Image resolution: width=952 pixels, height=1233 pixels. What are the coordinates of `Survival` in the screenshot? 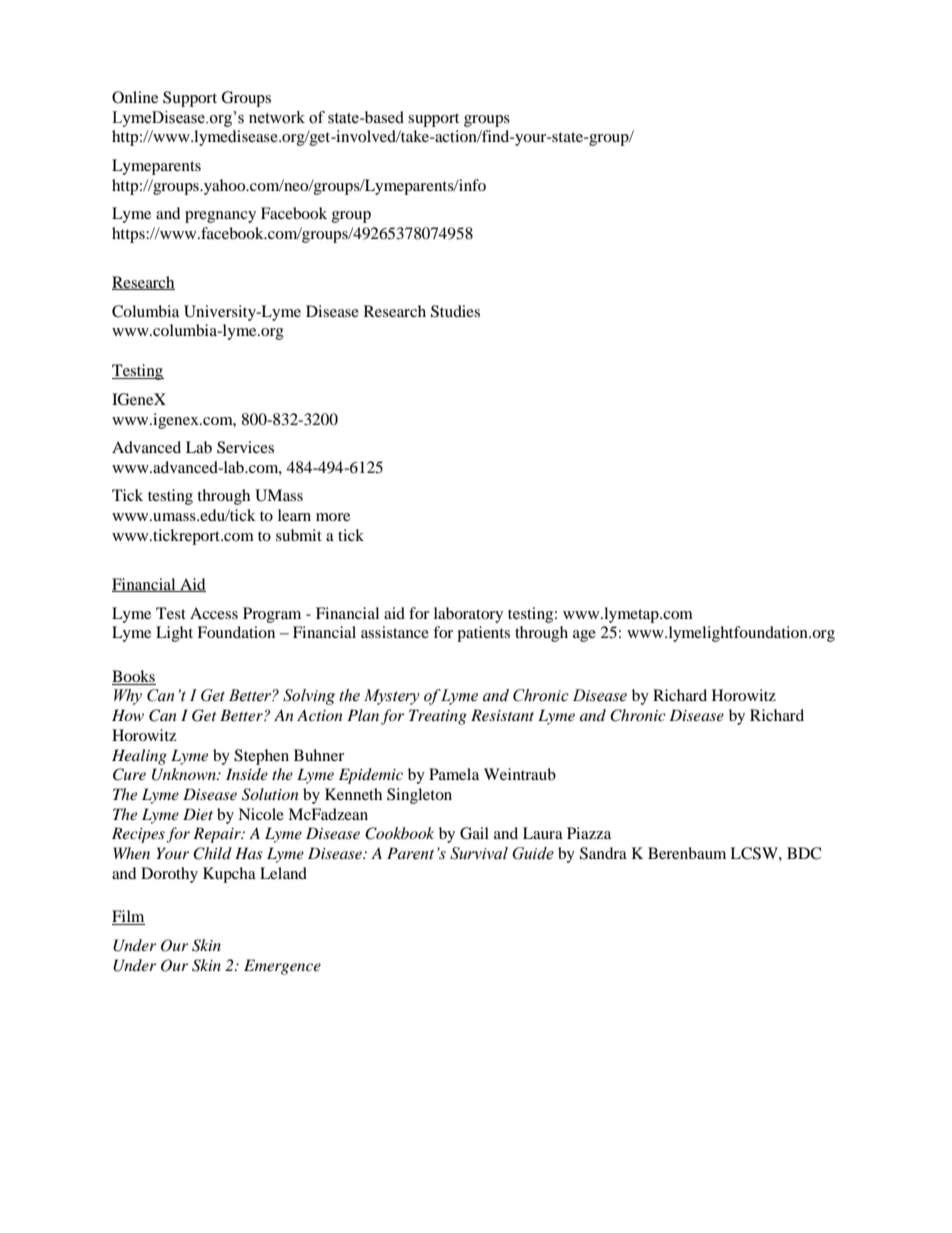 It's located at (479, 853).
